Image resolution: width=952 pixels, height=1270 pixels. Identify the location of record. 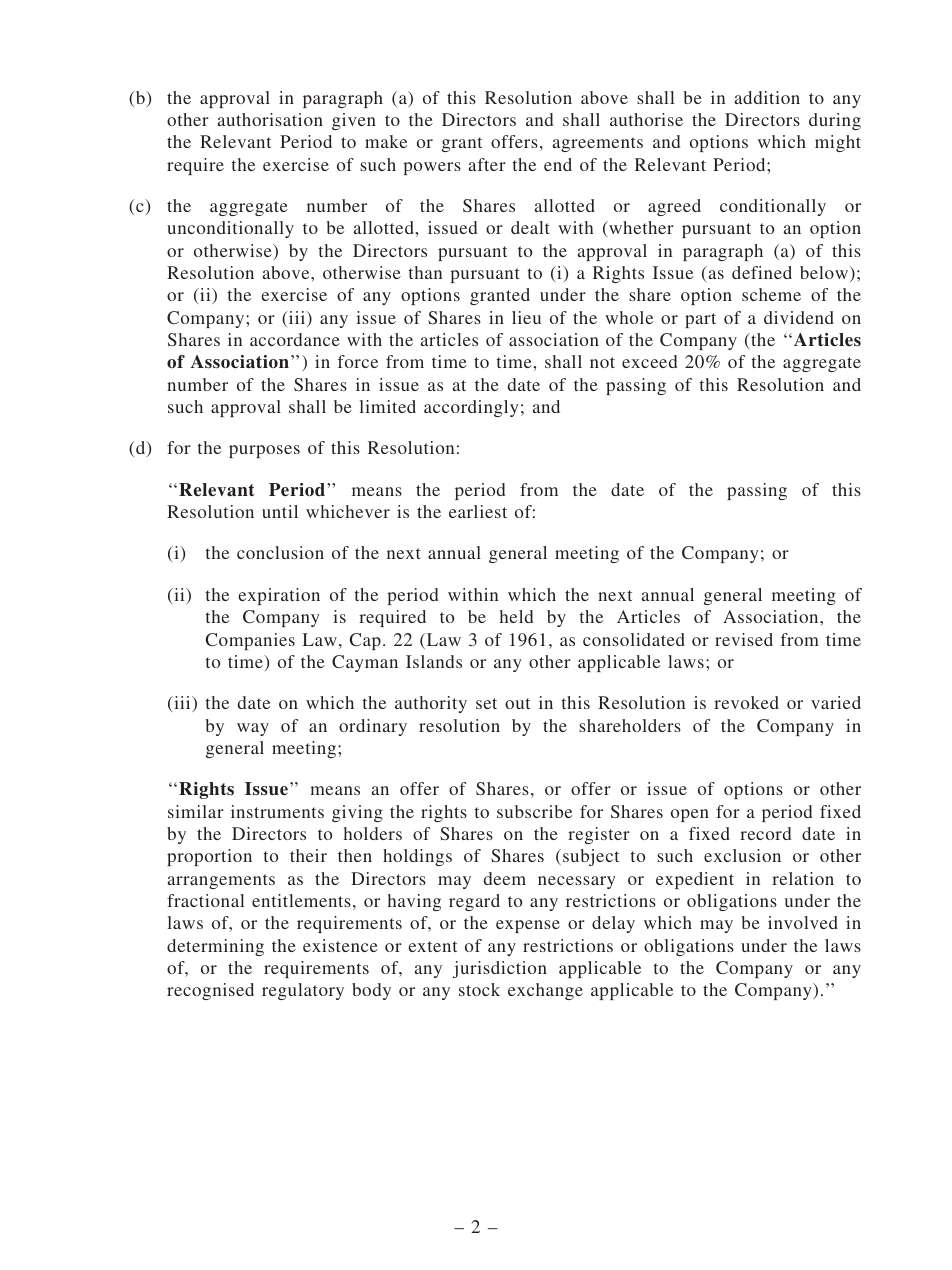
(765, 833).
